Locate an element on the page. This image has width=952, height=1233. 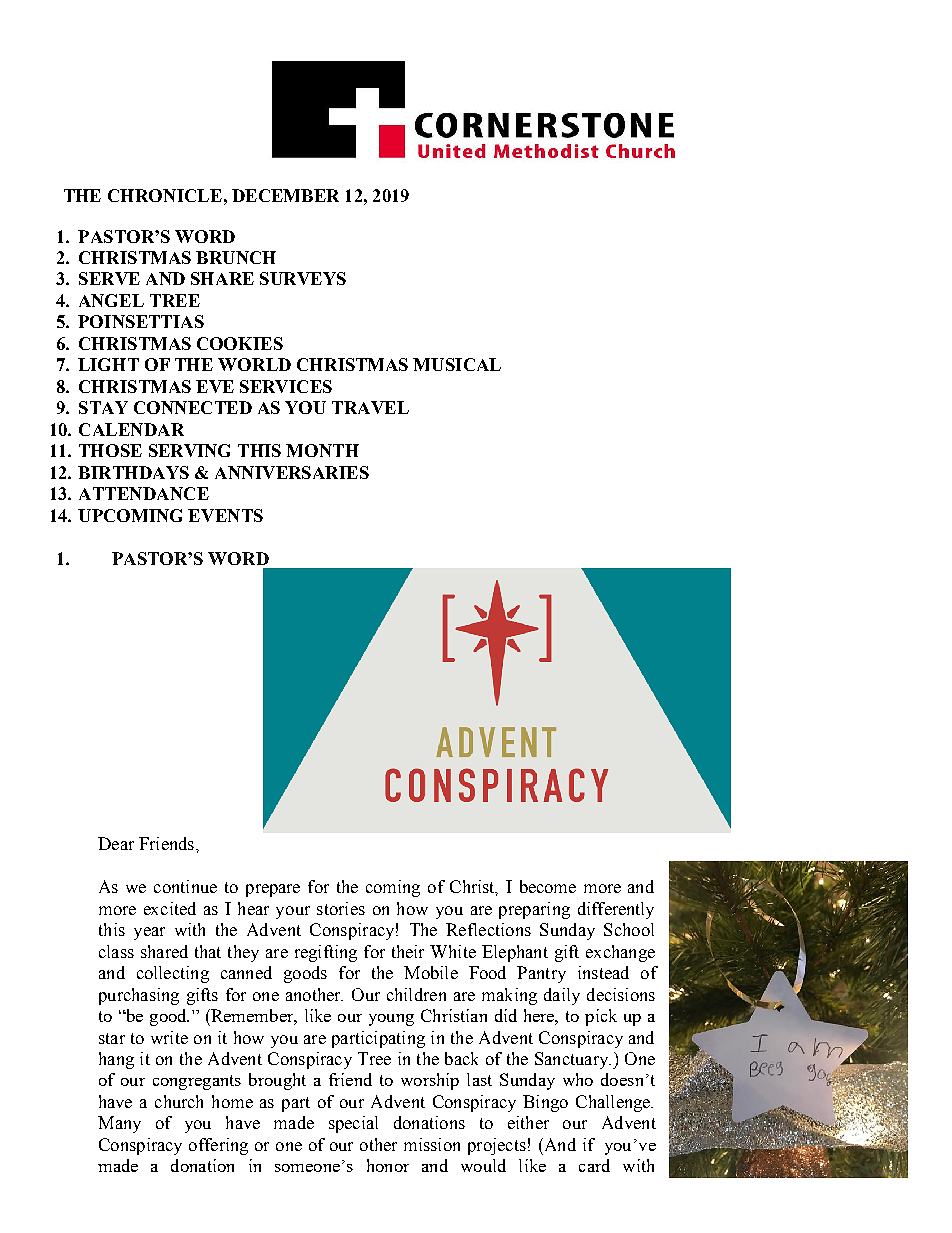
CHRONICLE is located at coordinates (165, 195).
